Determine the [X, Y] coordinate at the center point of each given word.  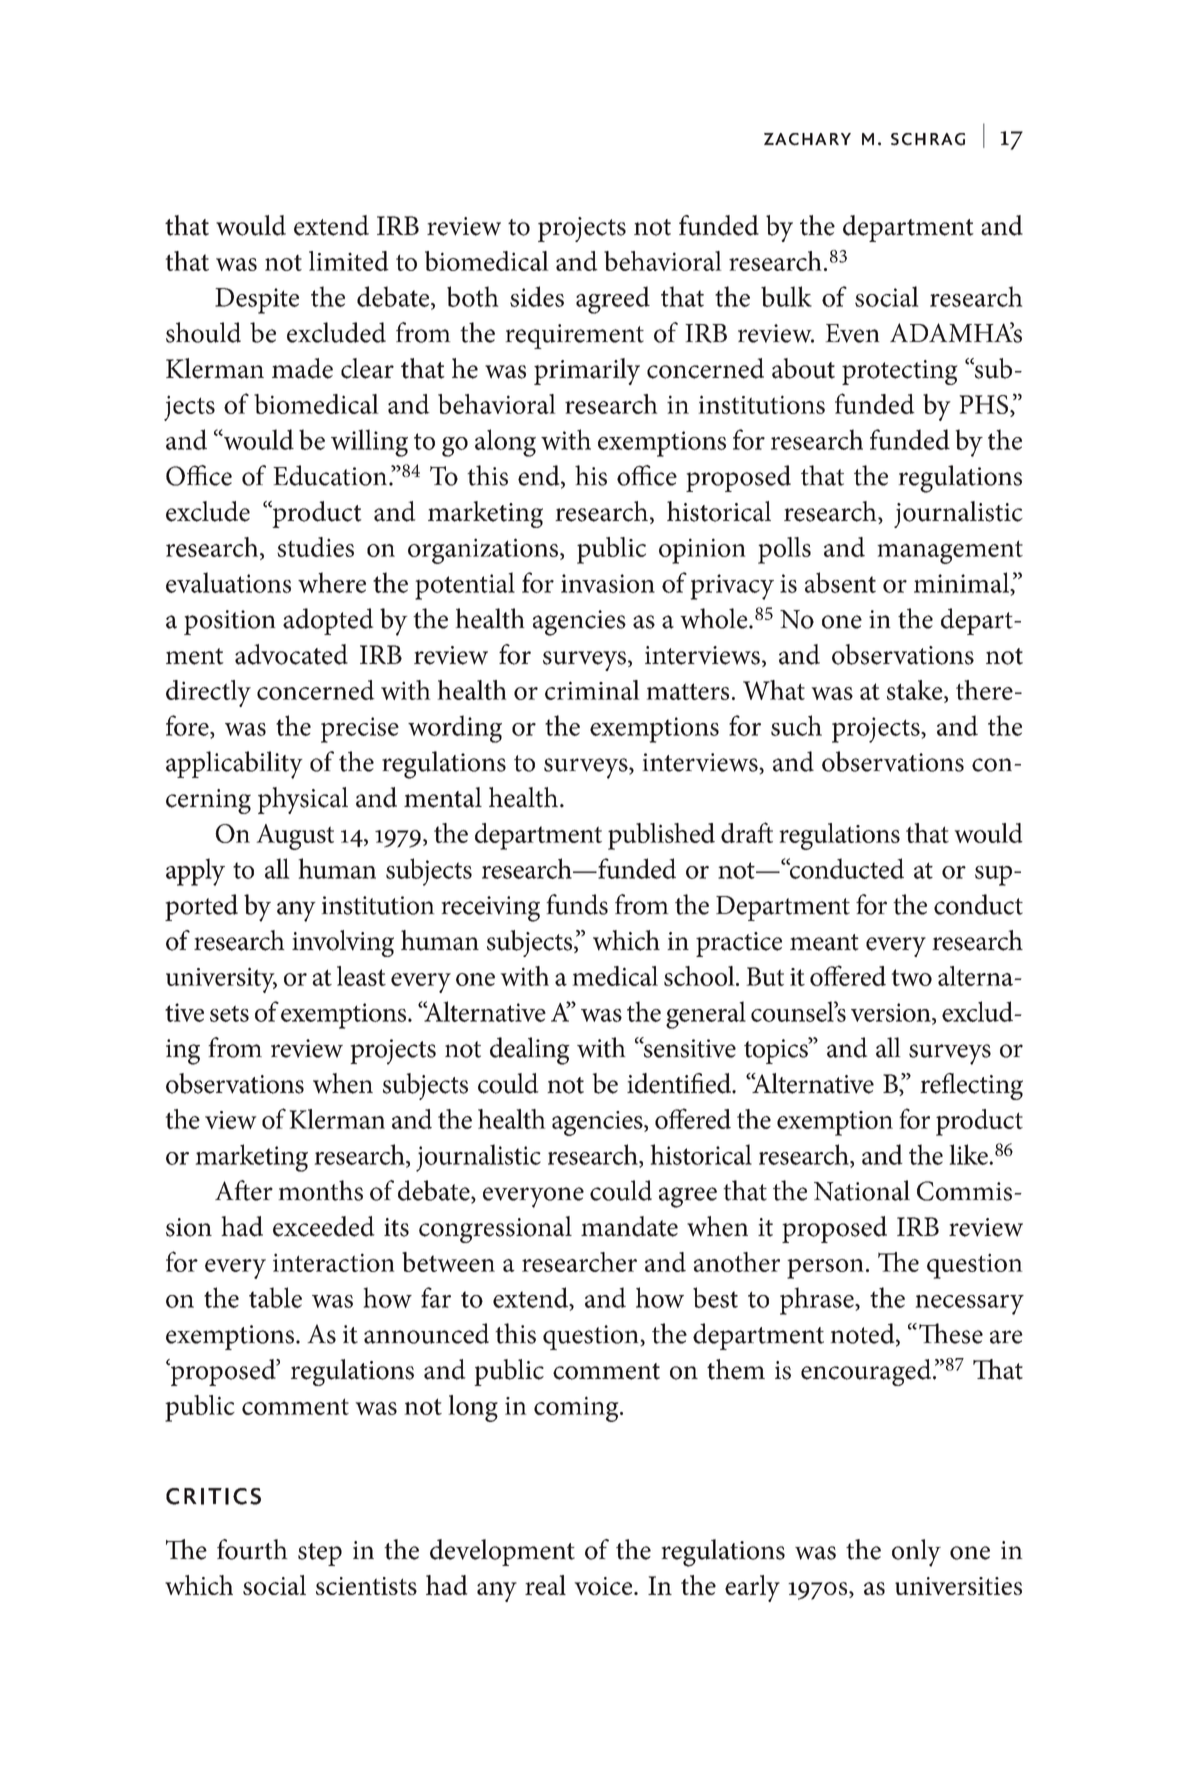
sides [537, 296]
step [320, 1554]
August [295, 837]
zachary [807, 139]
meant [824, 942]
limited [349, 261]
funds [577, 904]
